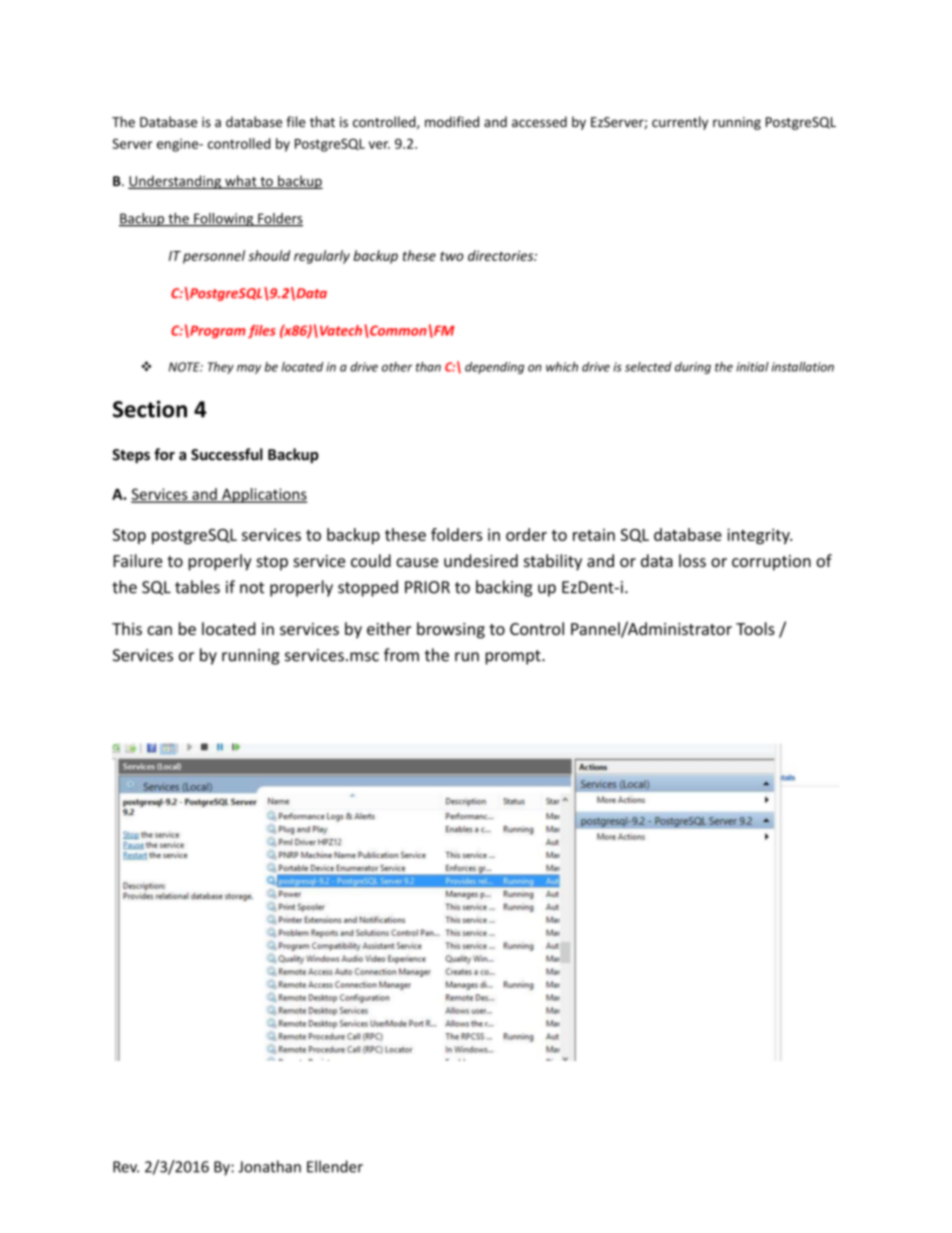 Image resolution: width=952 pixels, height=1233 pixels. Describe the element at coordinates (451, 630) in the page. I see `browsing` at that location.
